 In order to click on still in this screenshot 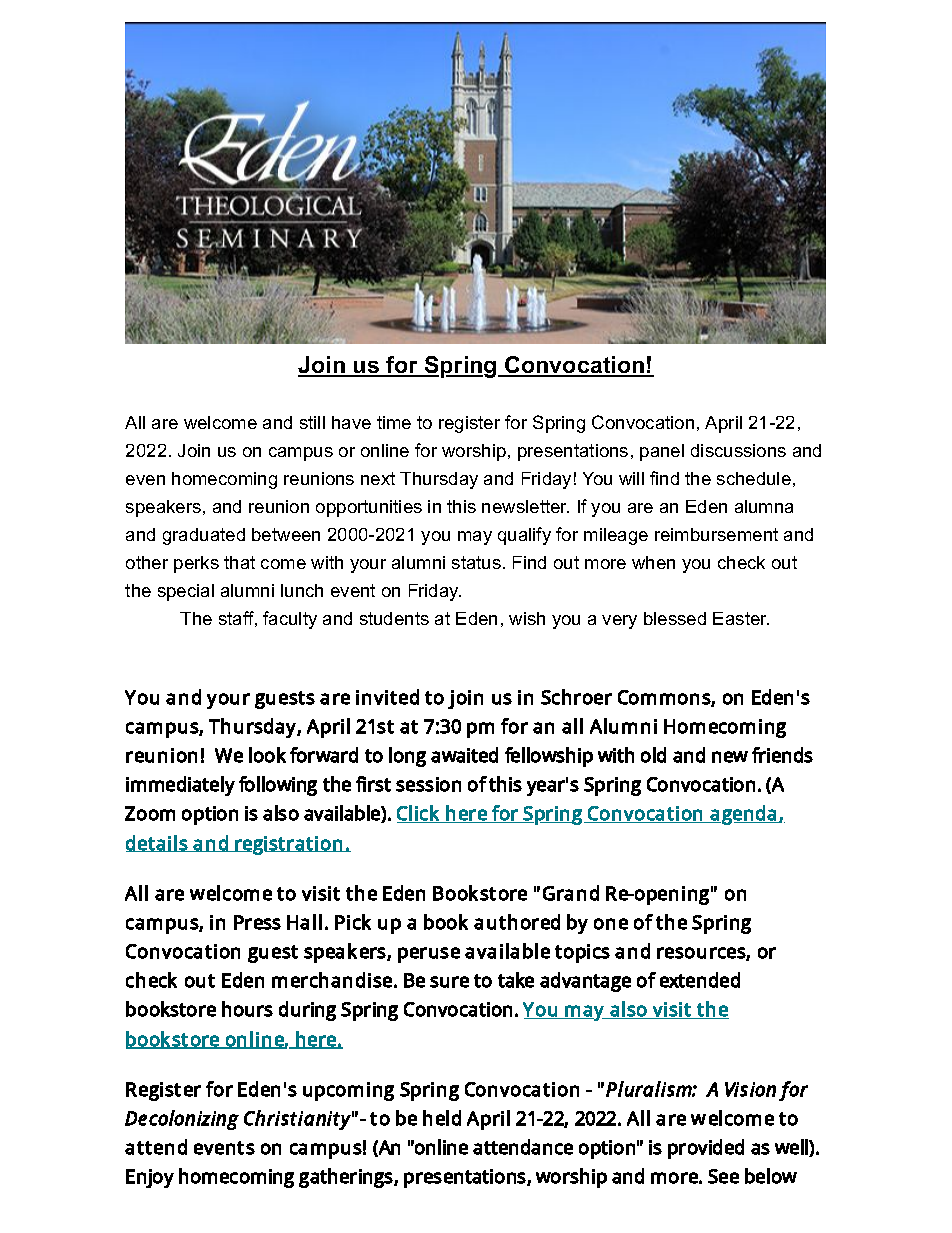, I will do `click(312, 422)`.
